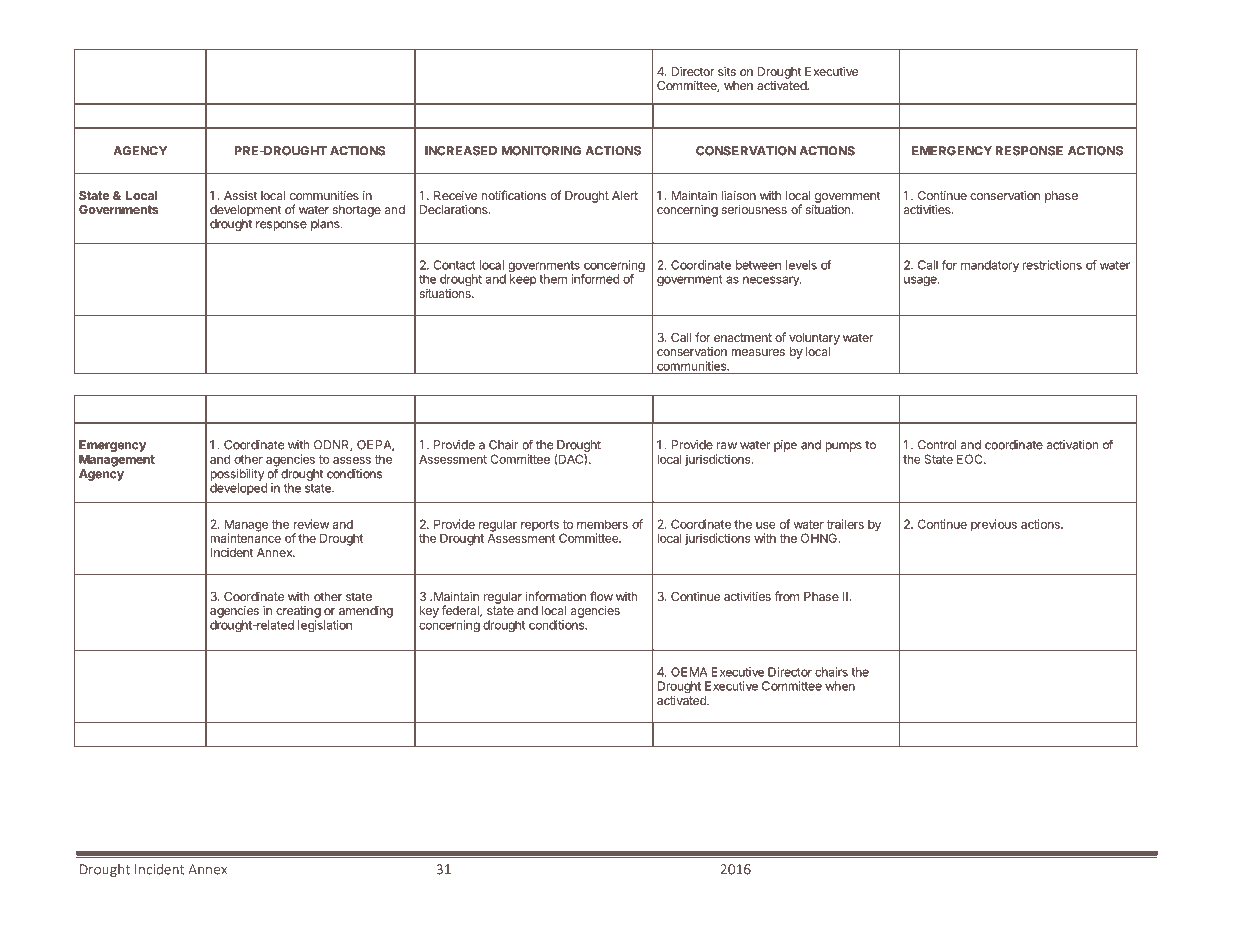  What do you see at coordinates (990, 266) in the screenshot?
I see `mandatory` at bounding box center [990, 266].
